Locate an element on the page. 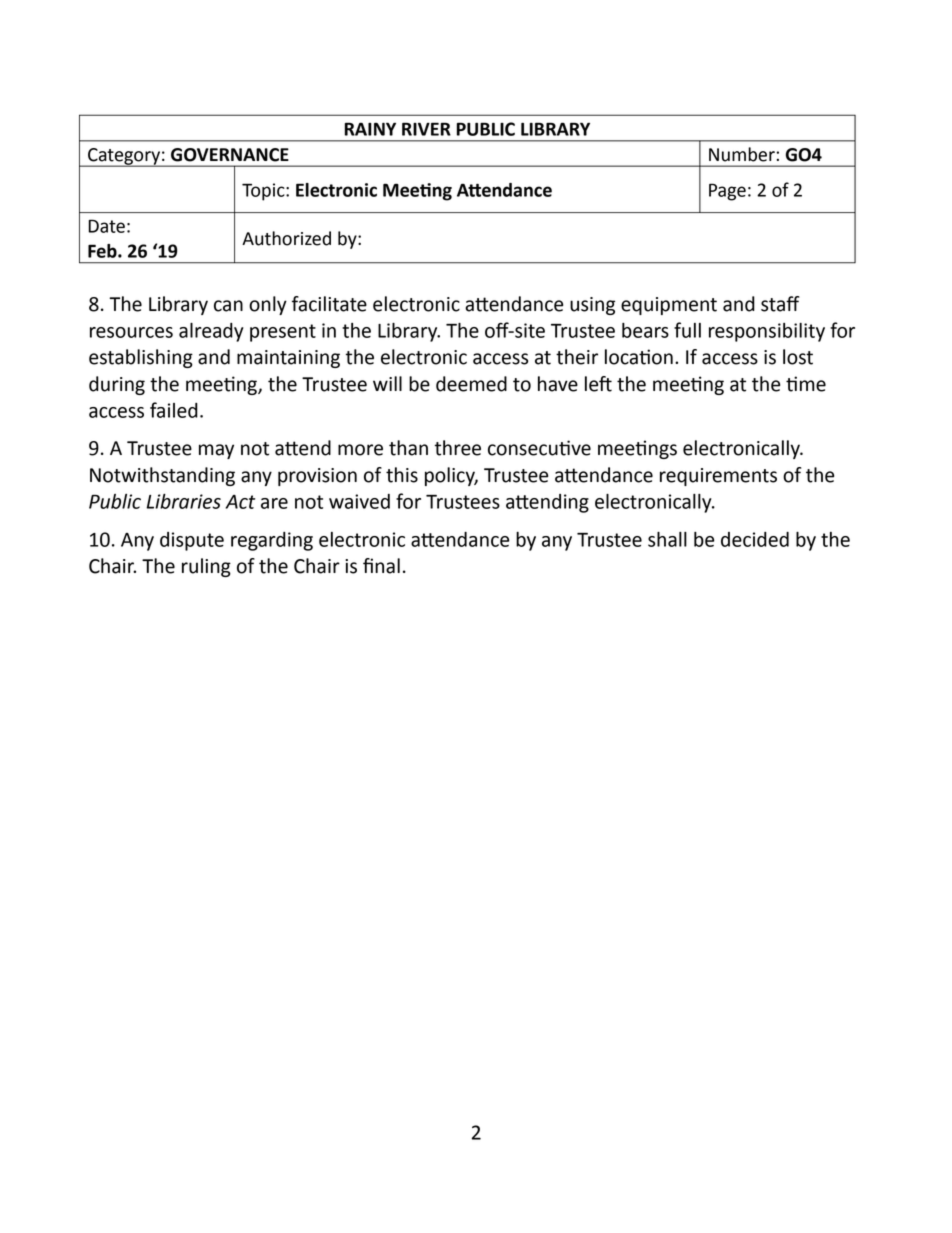 This document has height=1233, width=952. Page is located at coordinates (727, 192).
